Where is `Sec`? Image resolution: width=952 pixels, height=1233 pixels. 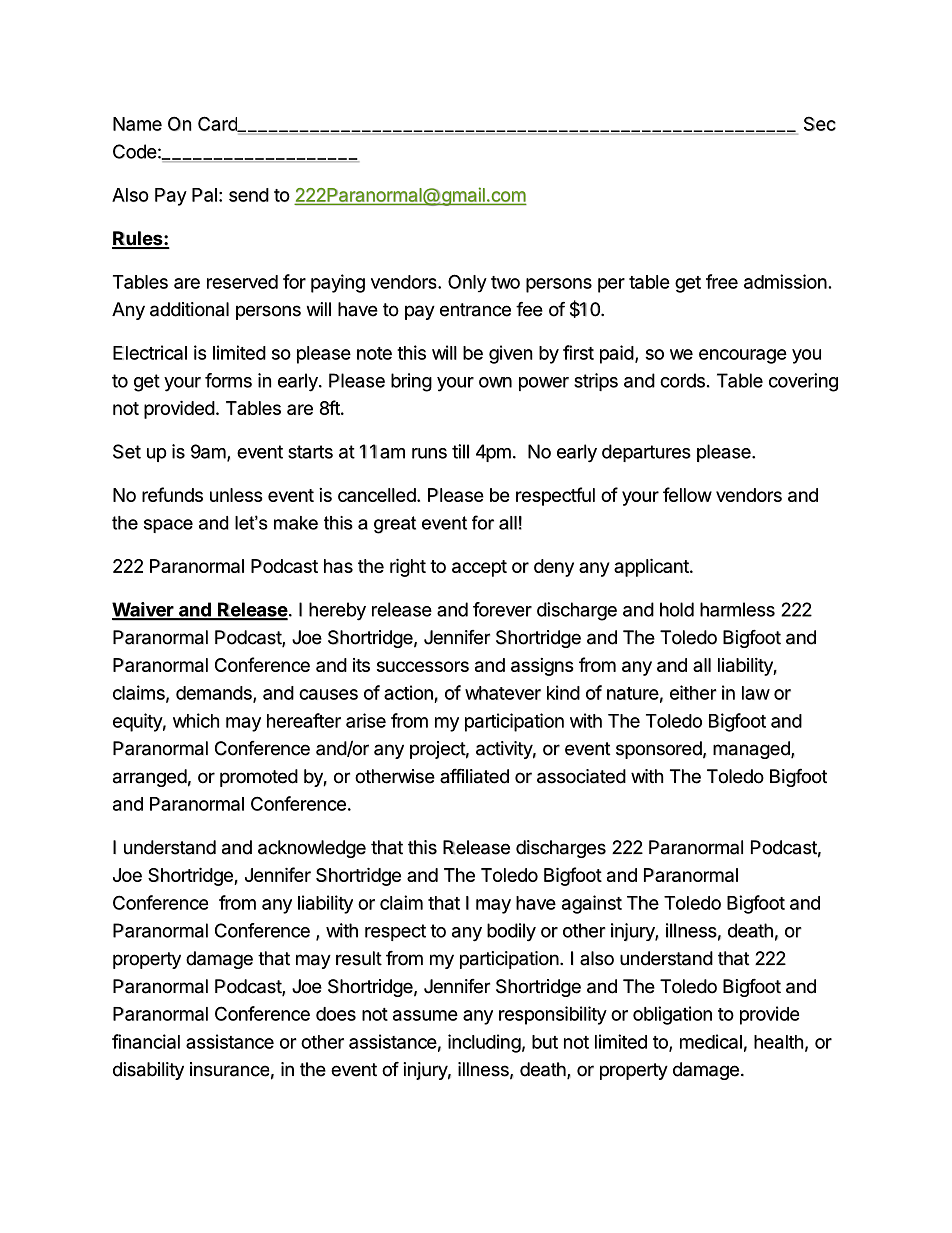 Sec is located at coordinates (820, 123).
